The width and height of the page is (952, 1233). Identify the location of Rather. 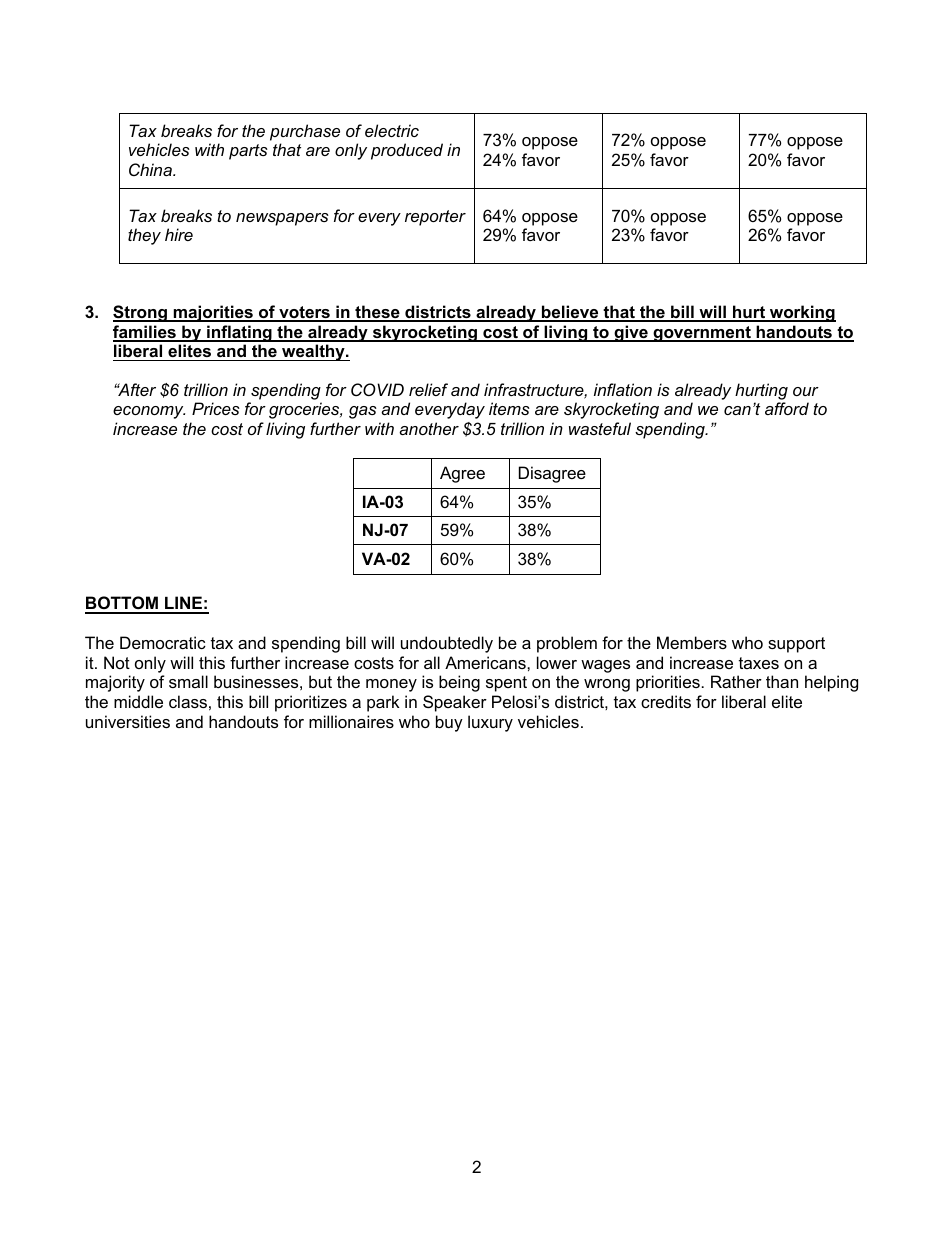
(736, 681).
